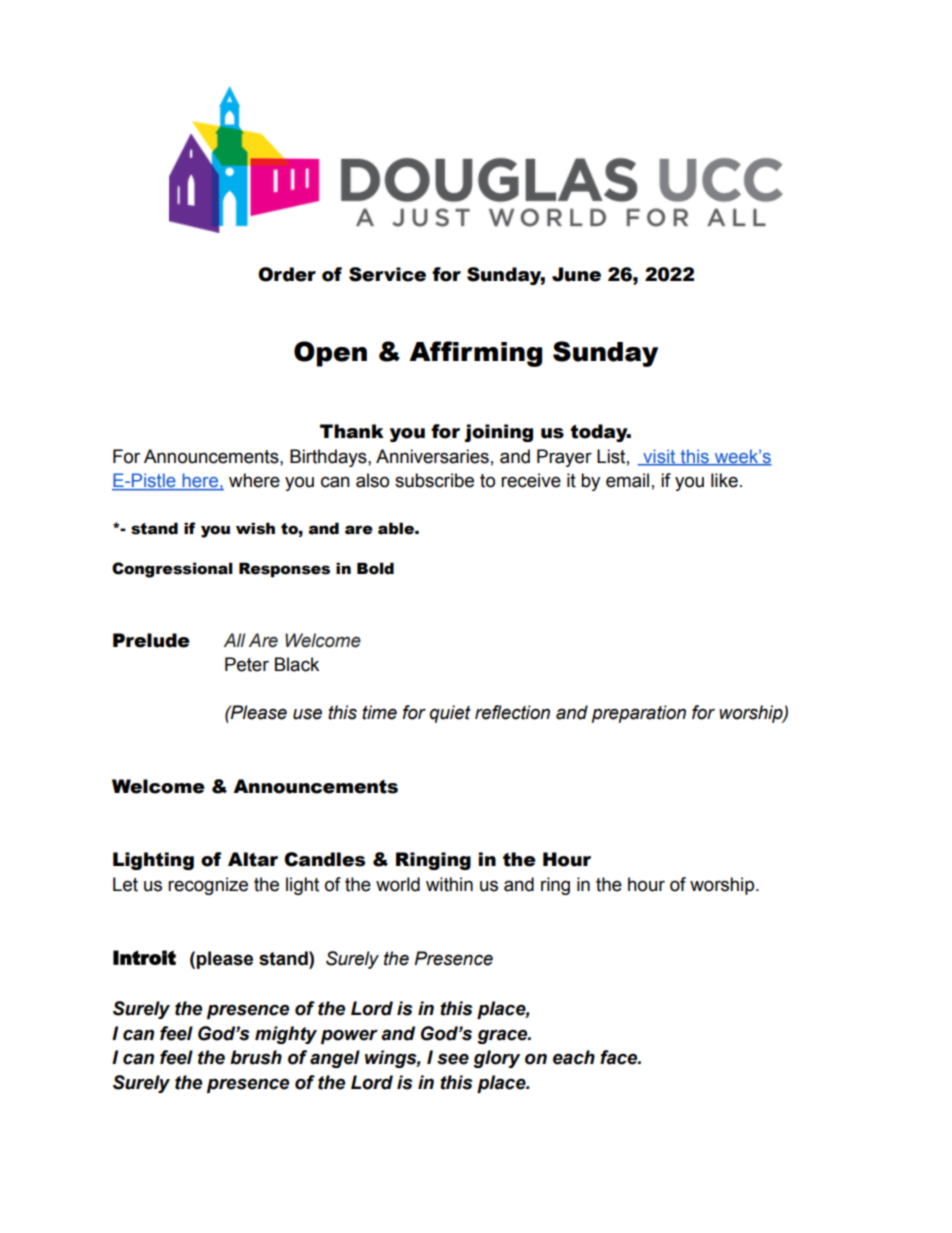  What do you see at coordinates (256, 1057) in the screenshot?
I see `brush` at bounding box center [256, 1057].
